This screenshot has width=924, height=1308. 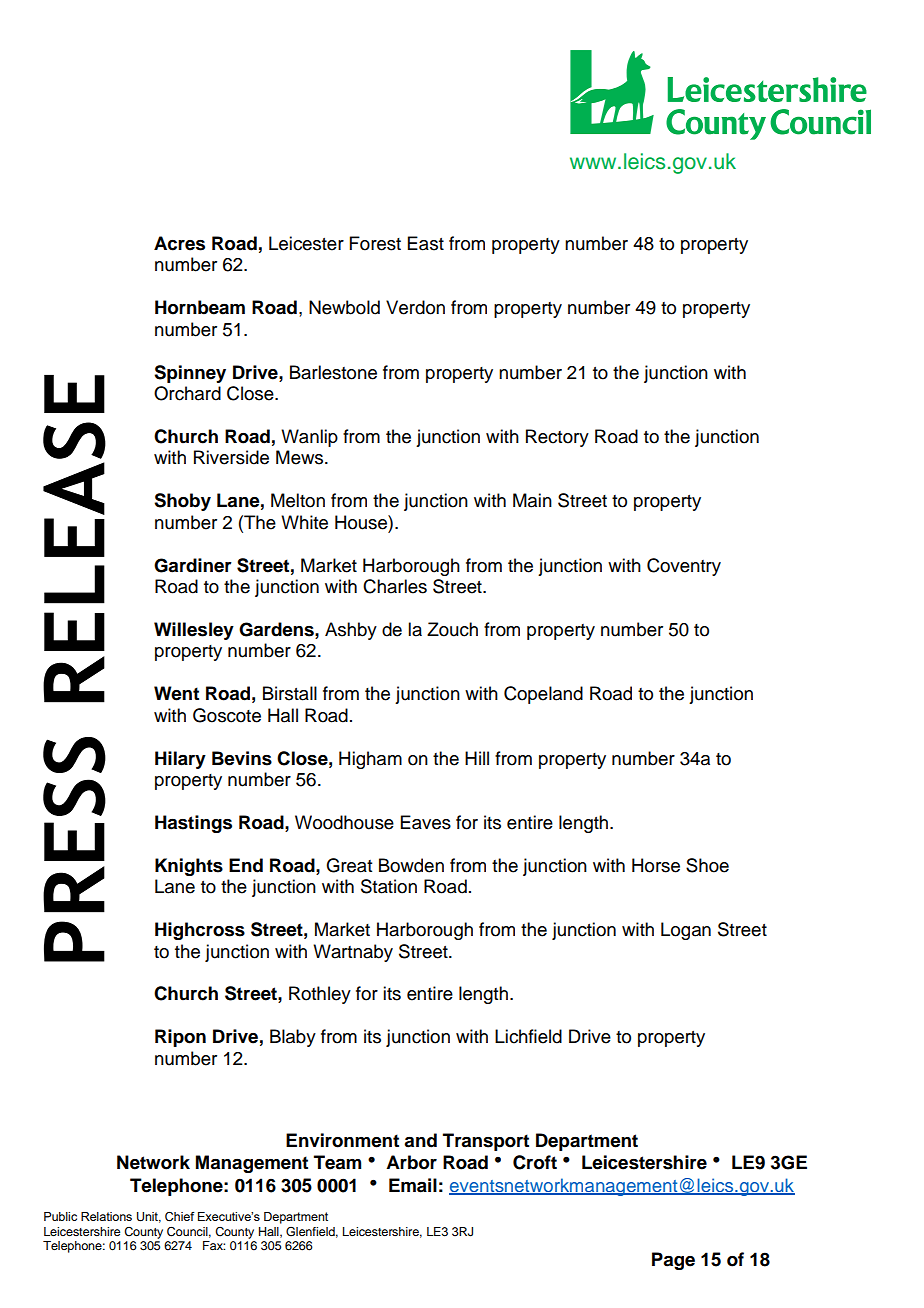 What do you see at coordinates (179, 243) in the screenshot?
I see `Acres` at bounding box center [179, 243].
